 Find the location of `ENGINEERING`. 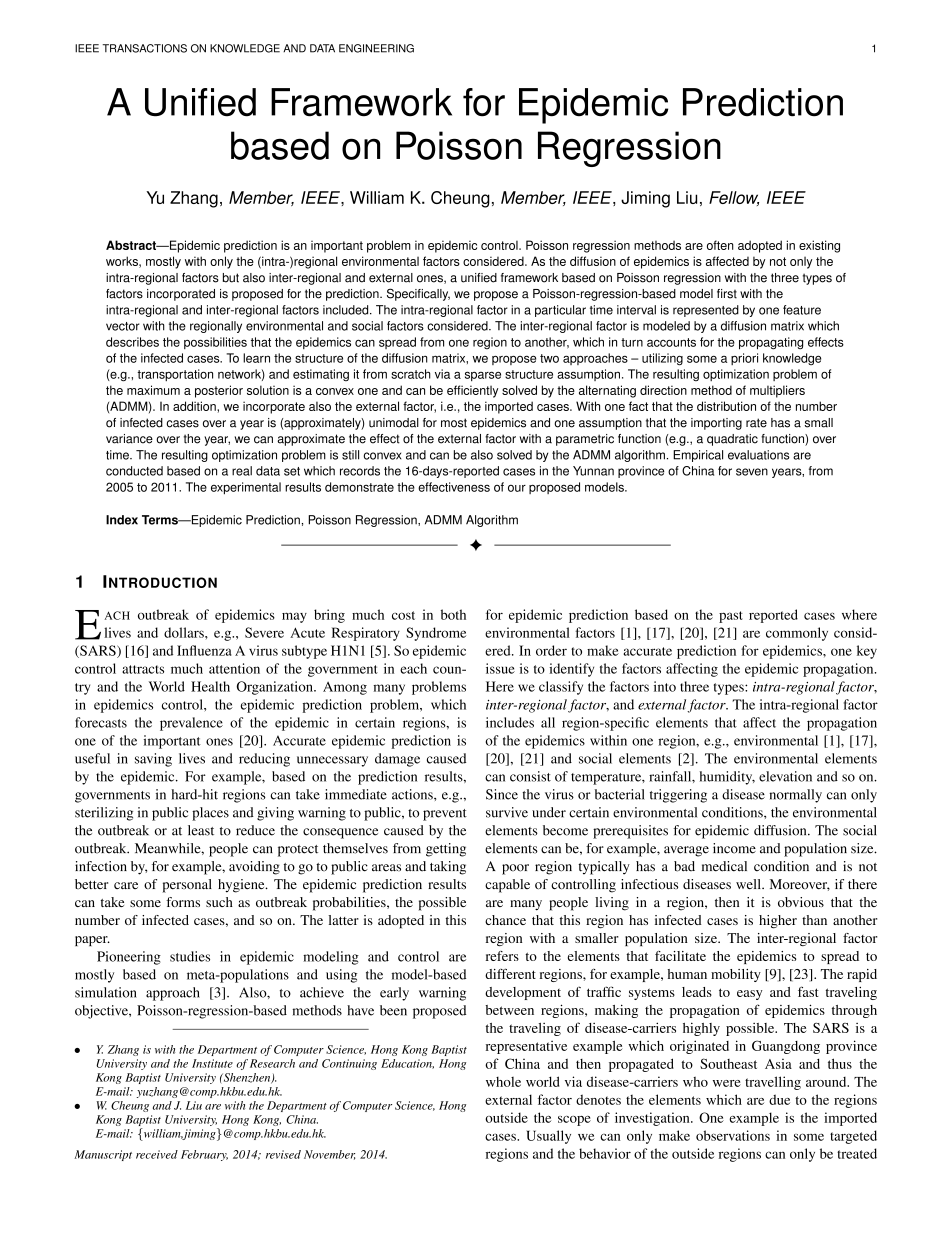

ENGINEERING is located at coordinates (376, 48).
